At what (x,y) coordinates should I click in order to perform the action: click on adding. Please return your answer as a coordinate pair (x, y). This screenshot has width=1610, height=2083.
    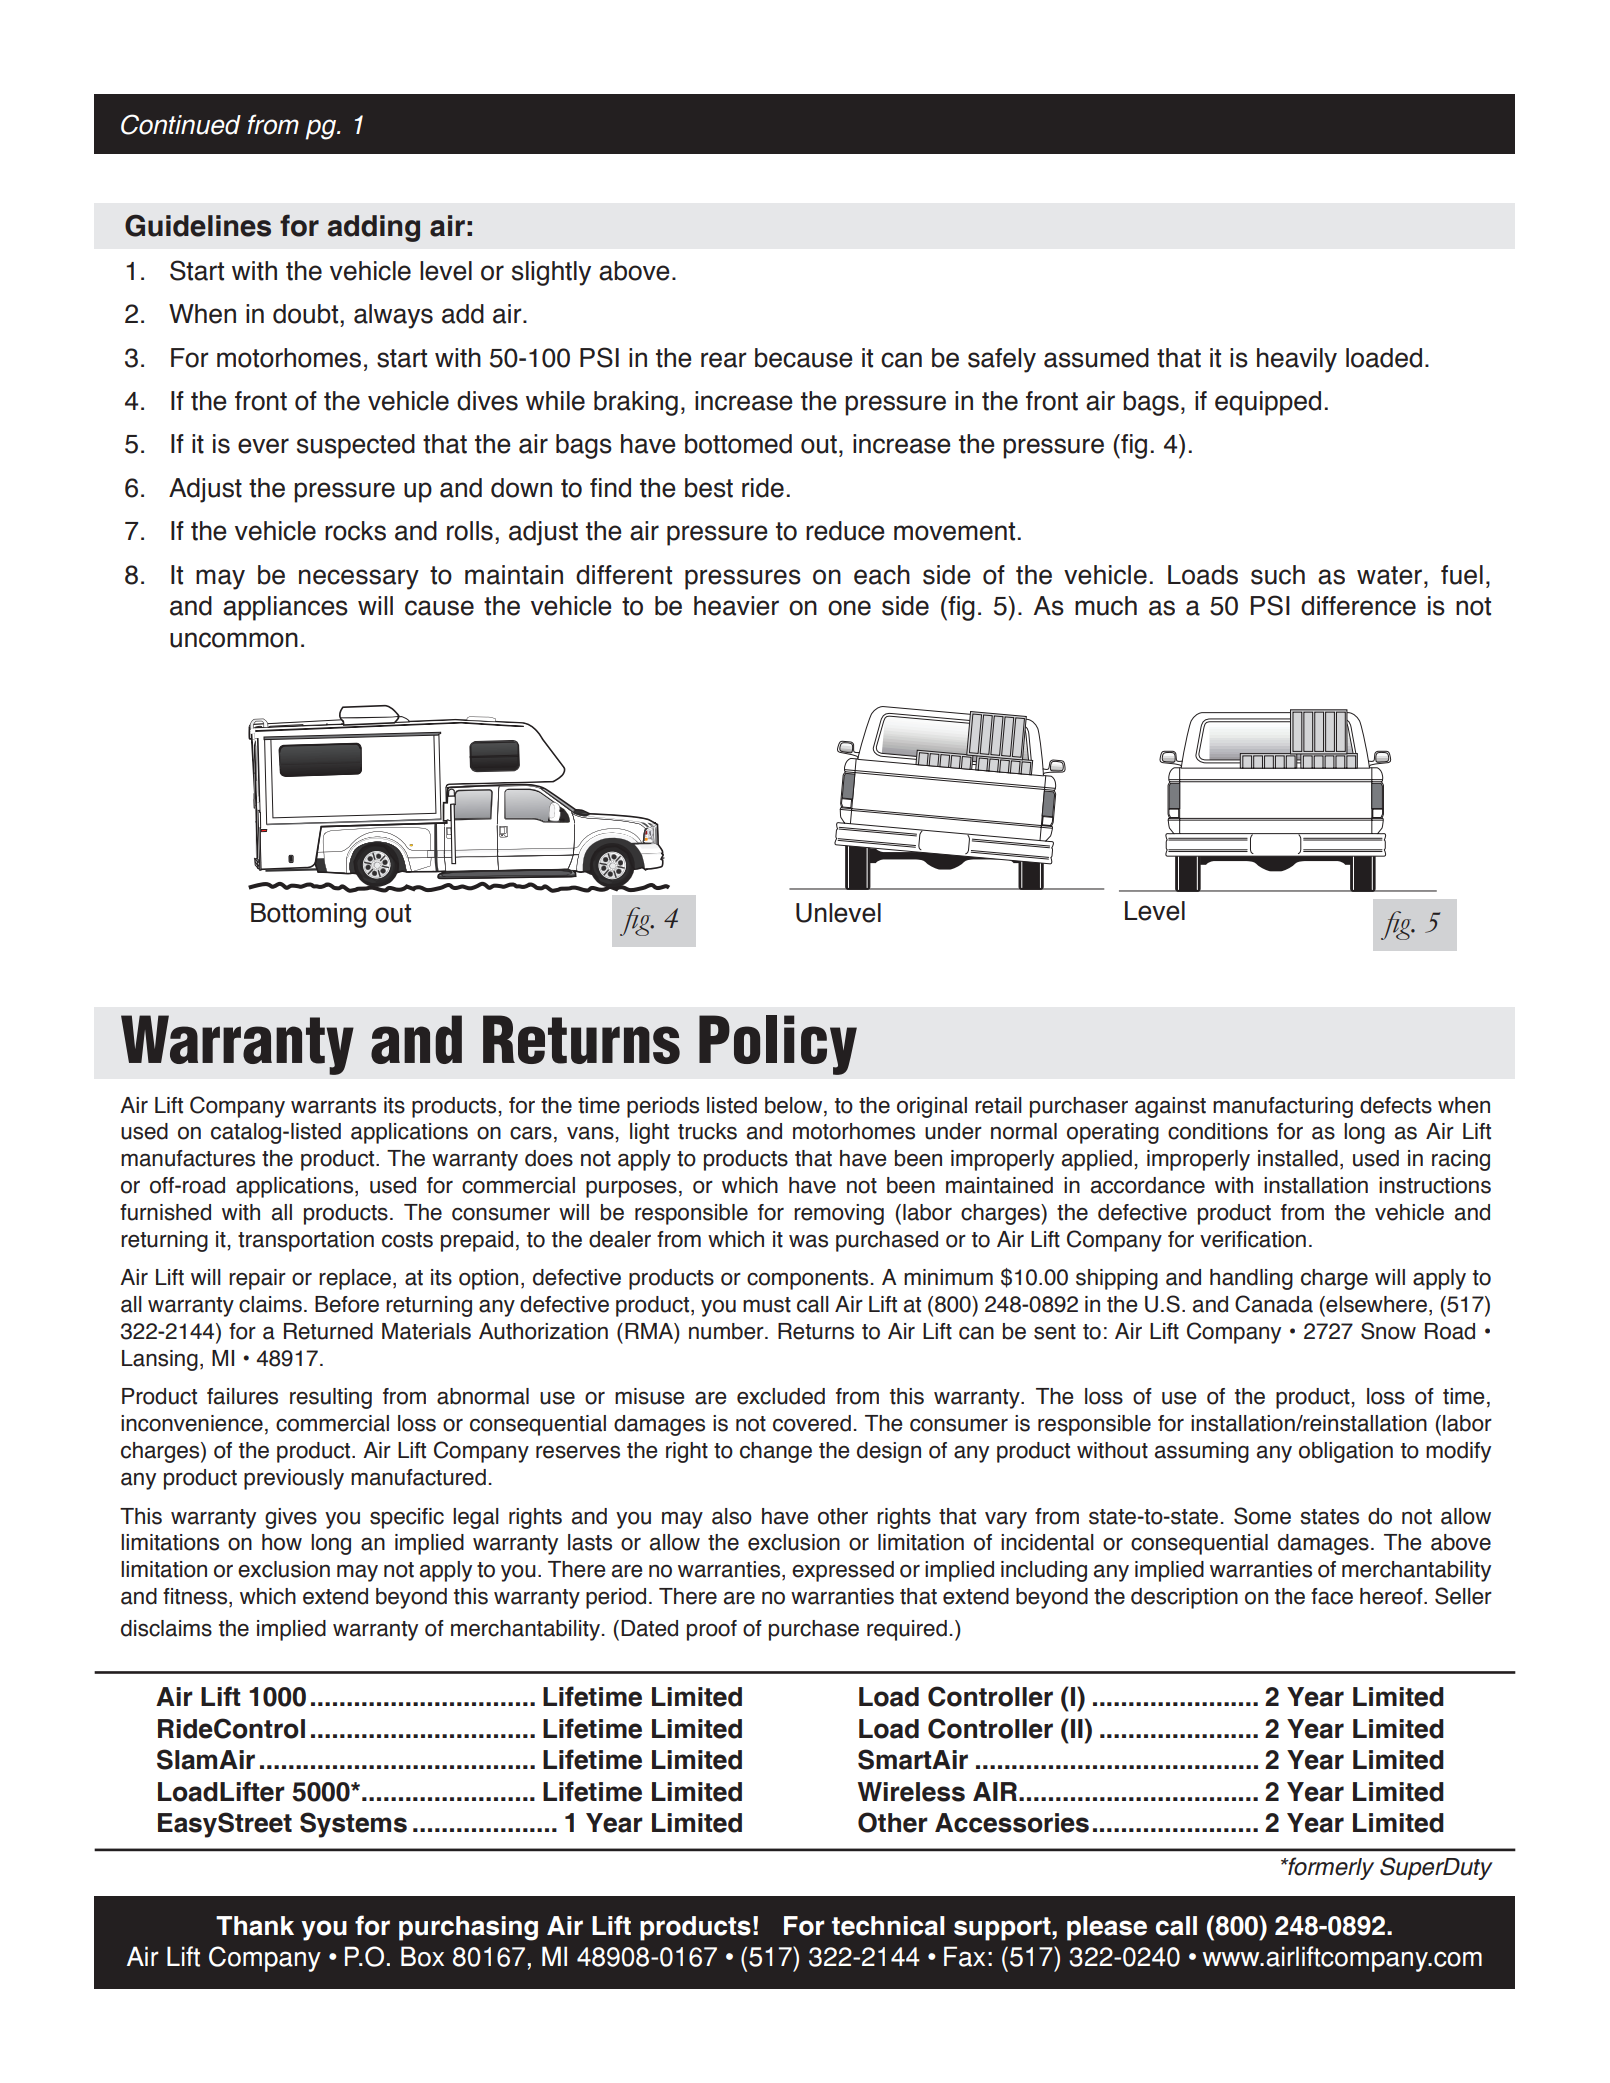
    Looking at the image, I should click on (374, 228).
